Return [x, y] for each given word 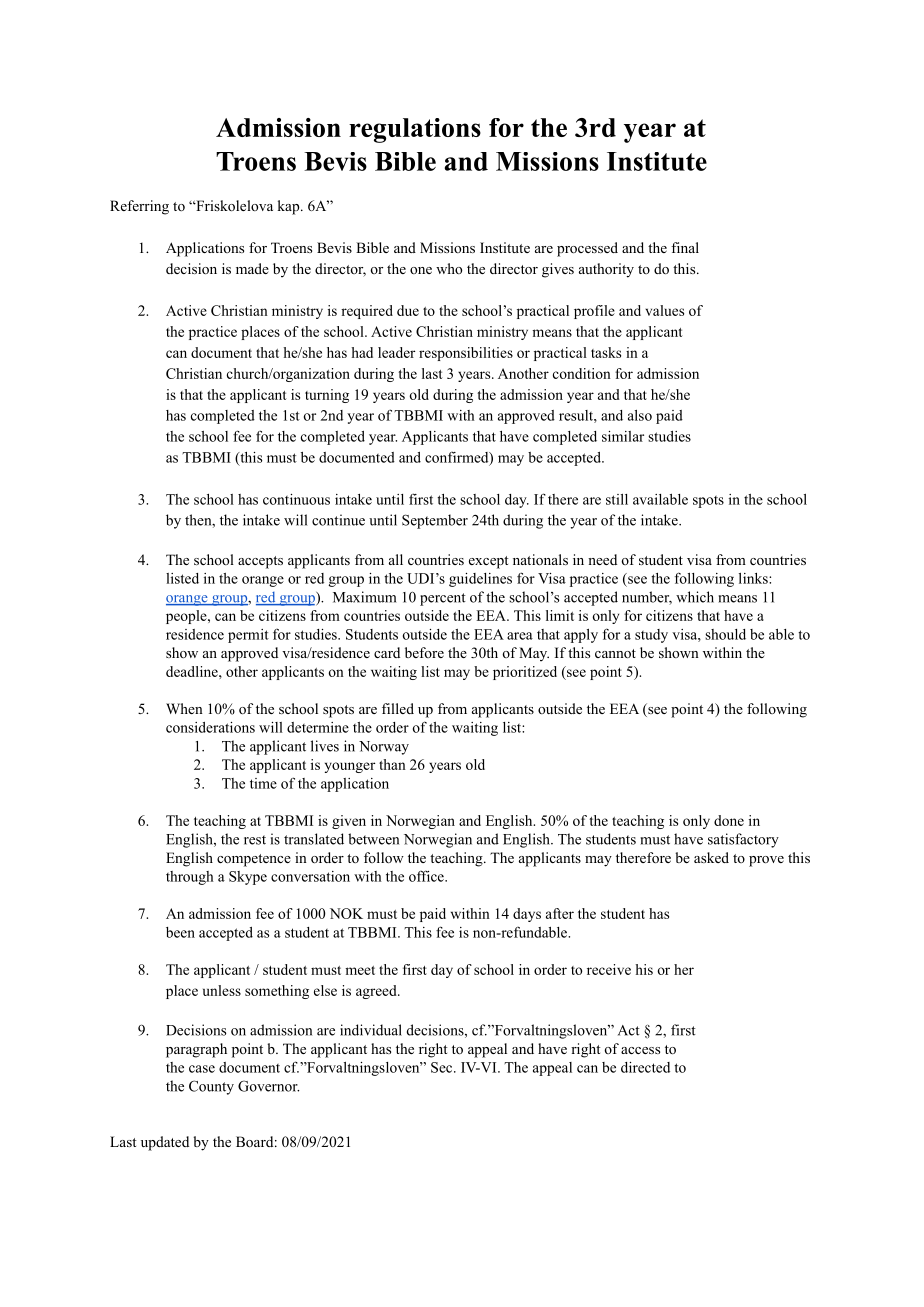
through [190, 878]
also [640, 415]
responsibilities [466, 354]
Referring [139, 207]
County [211, 1087]
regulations [415, 130]
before [424, 652]
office [427, 876]
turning [327, 396]
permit [248, 636]
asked [711, 857]
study [651, 636]
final [685, 247]
